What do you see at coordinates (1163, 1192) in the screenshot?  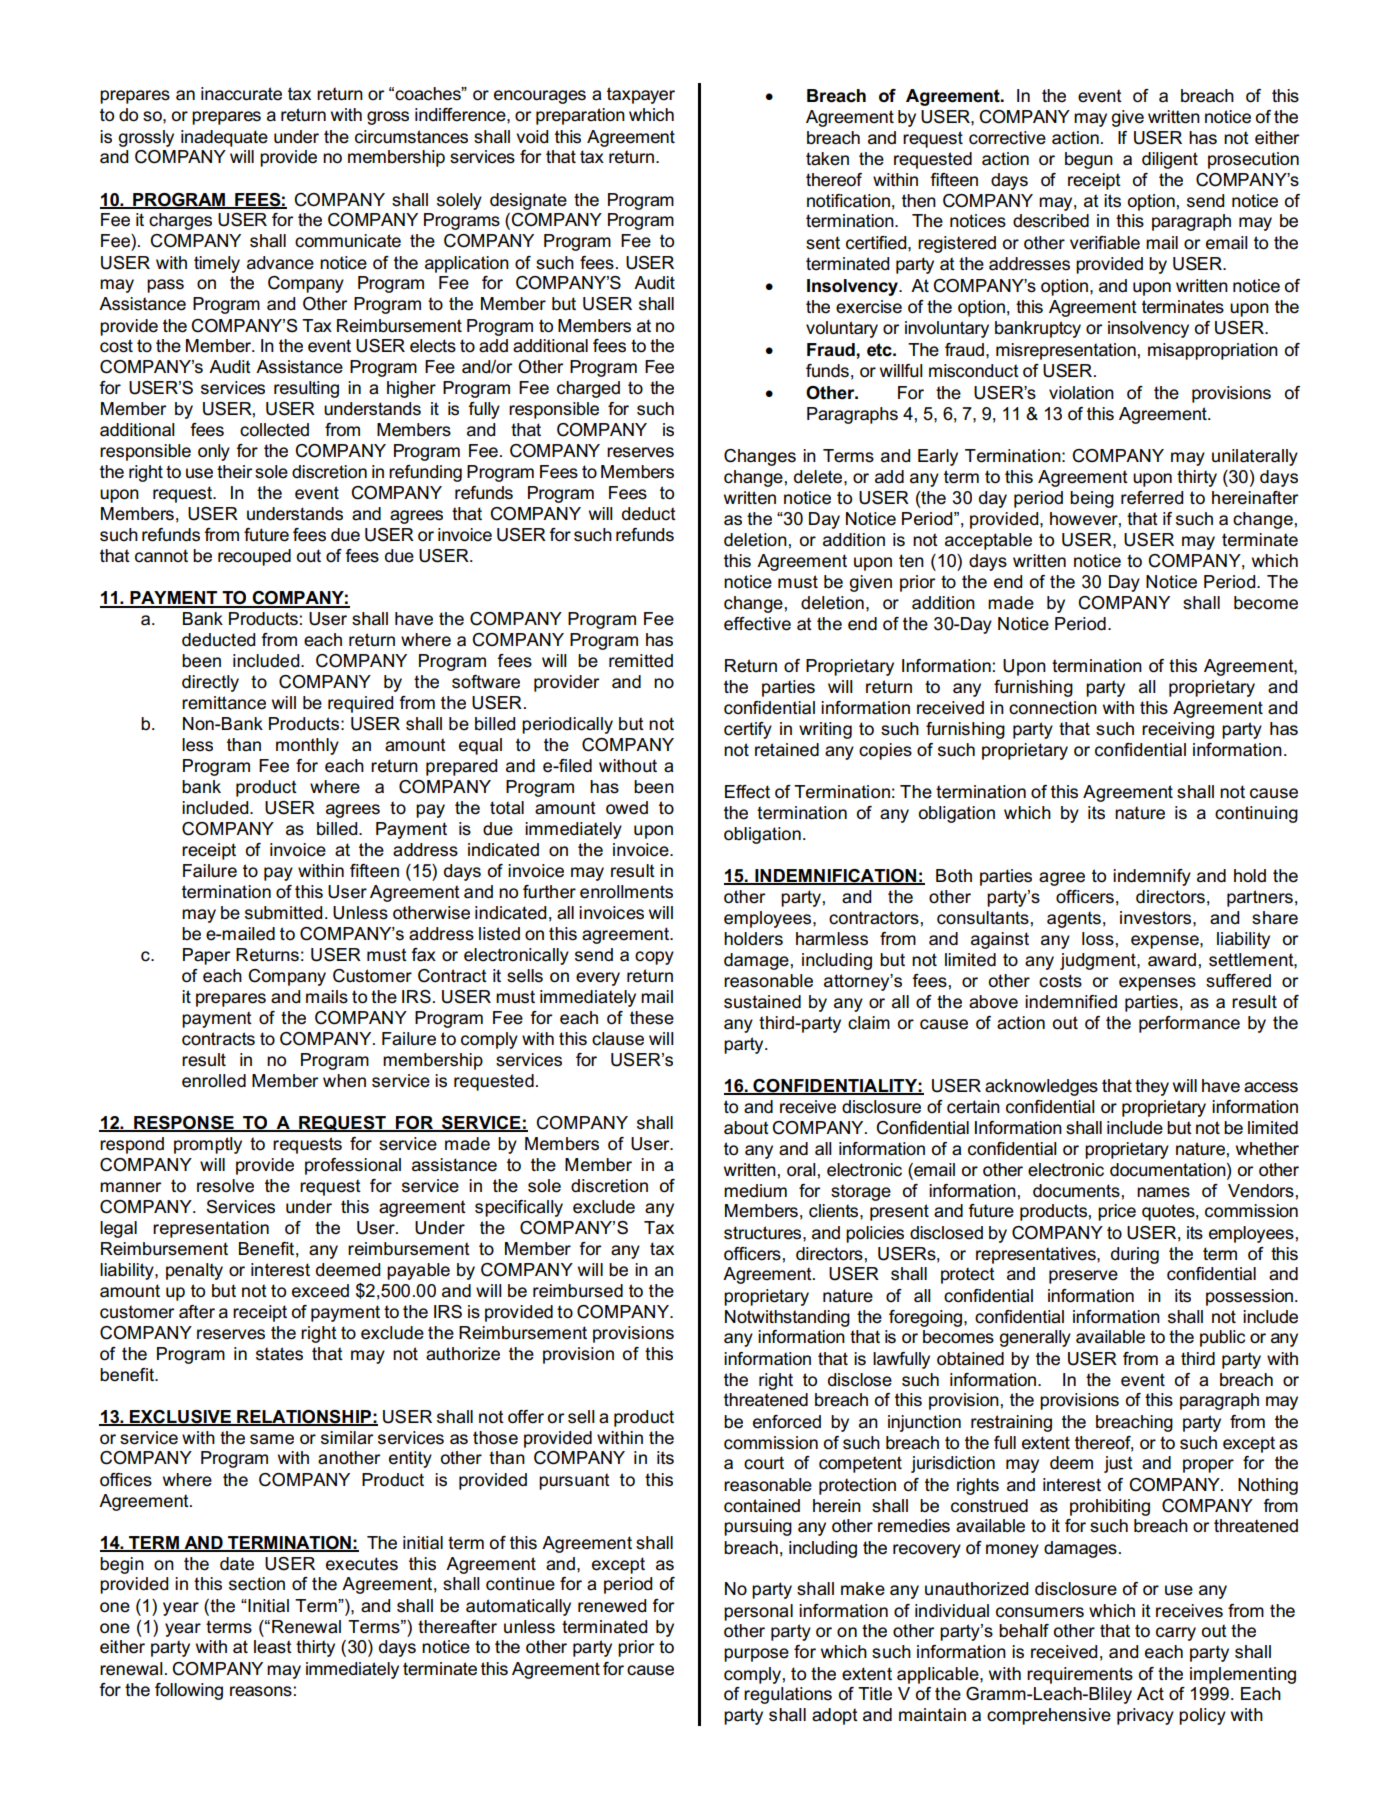 I see `names` at bounding box center [1163, 1192].
